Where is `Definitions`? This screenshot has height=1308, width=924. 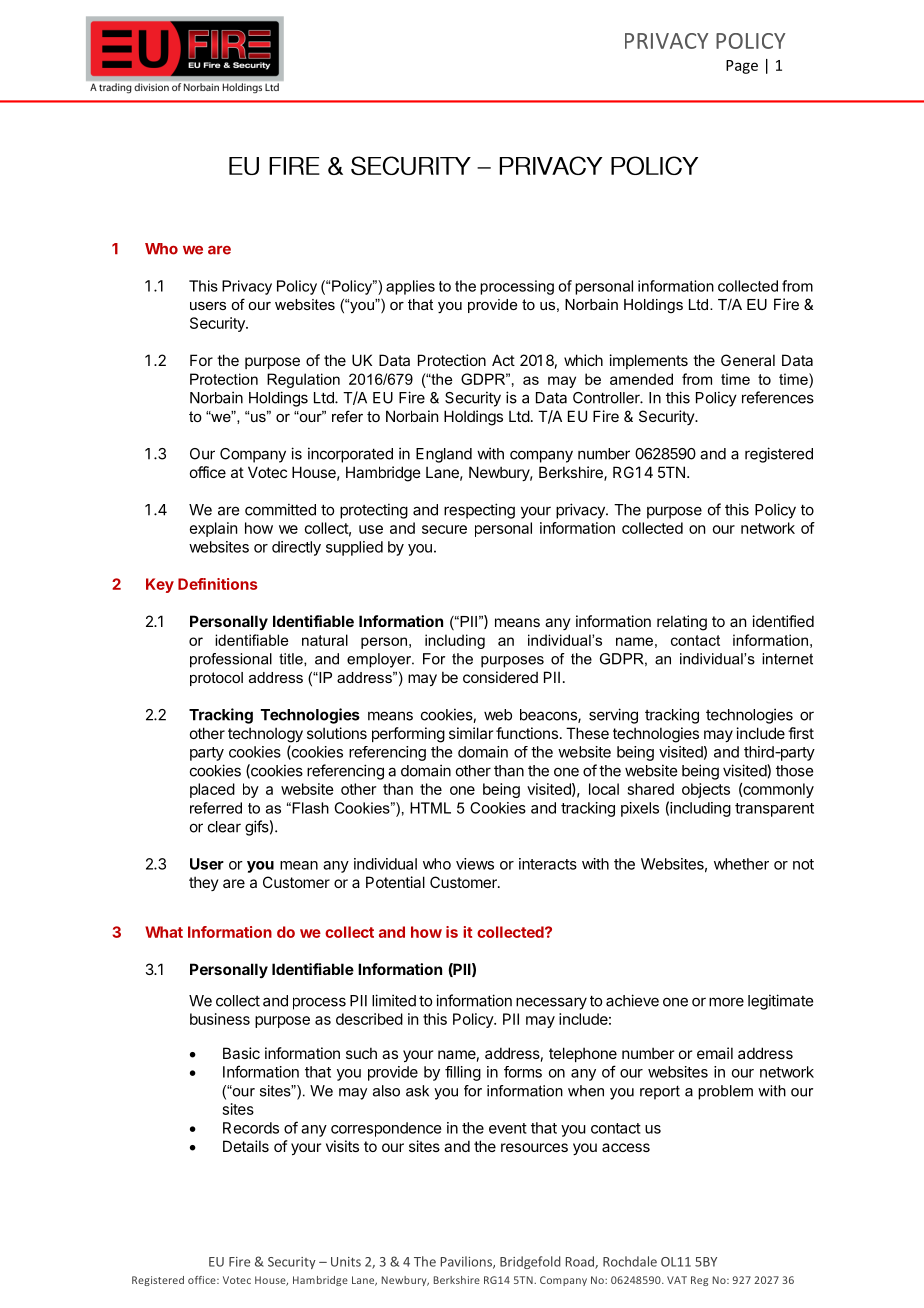
Definitions is located at coordinates (217, 584).
